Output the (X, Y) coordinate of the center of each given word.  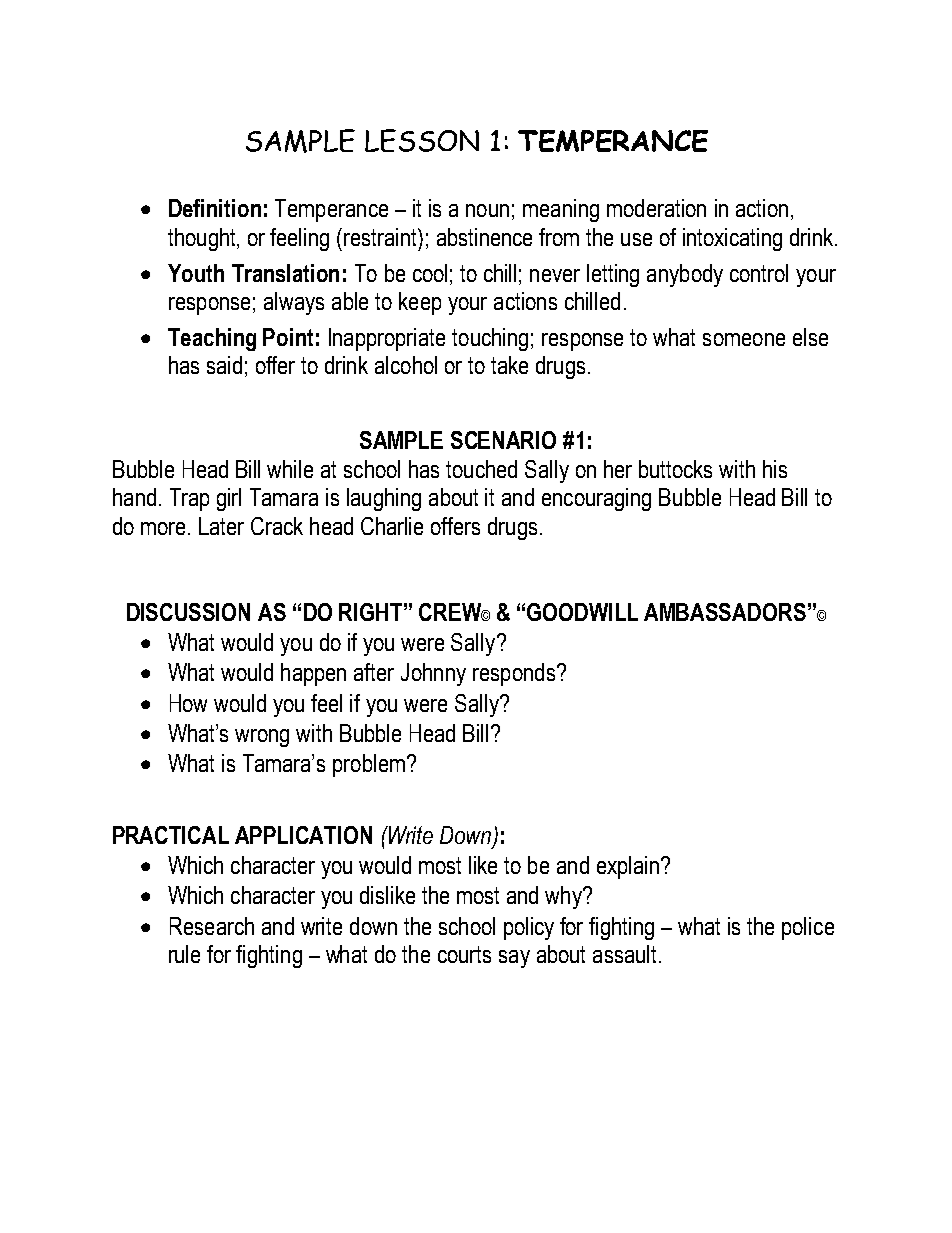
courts (464, 954)
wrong (262, 738)
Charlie (392, 526)
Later (221, 526)
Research (212, 926)
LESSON (422, 140)
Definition (215, 208)
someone (744, 339)
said (224, 365)
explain (628, 867)
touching (490, 339)
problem (369, 765)
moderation (656, 208)
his (775, 469)
